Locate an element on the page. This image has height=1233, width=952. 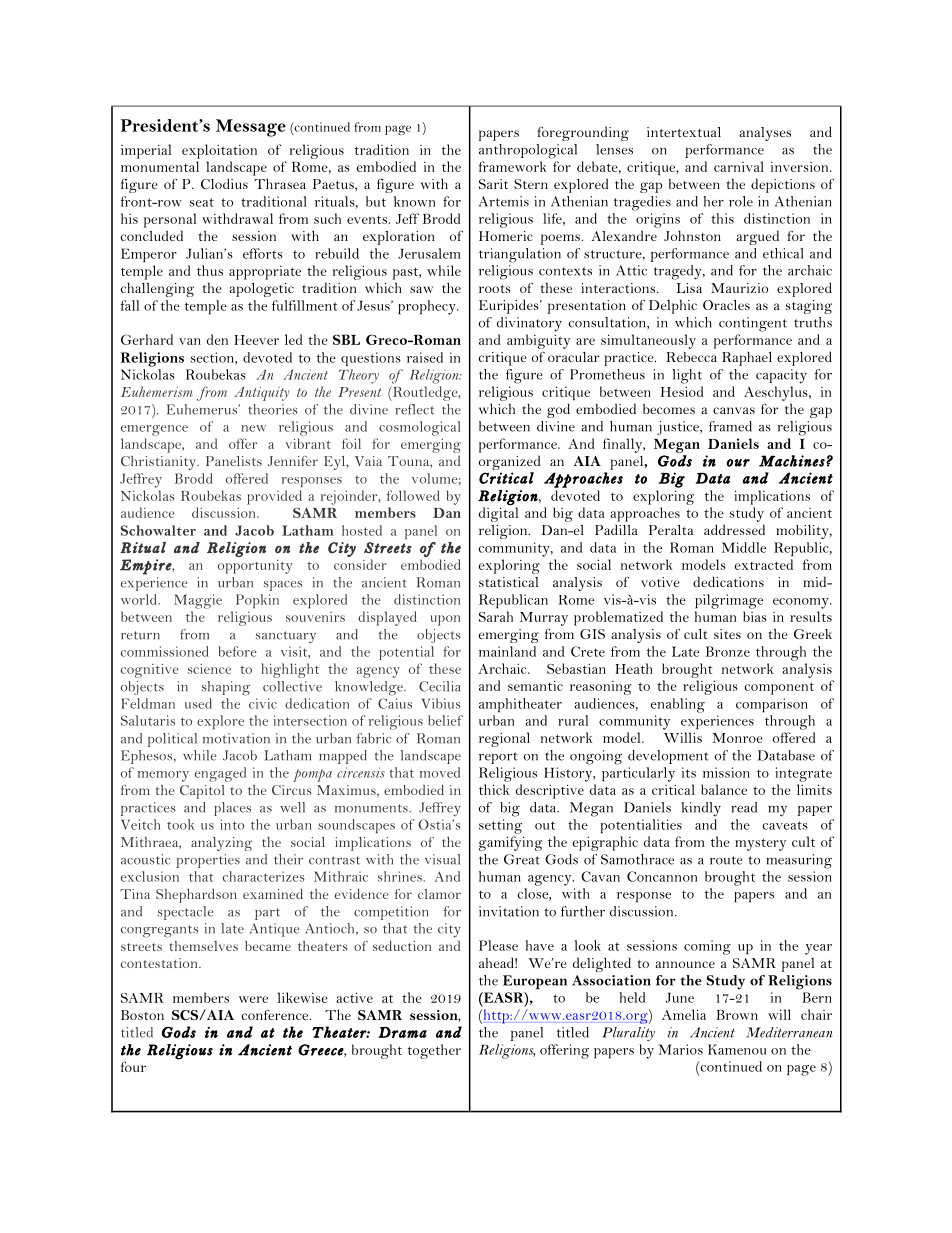
Raphael is located at coordinates (747, 359).
